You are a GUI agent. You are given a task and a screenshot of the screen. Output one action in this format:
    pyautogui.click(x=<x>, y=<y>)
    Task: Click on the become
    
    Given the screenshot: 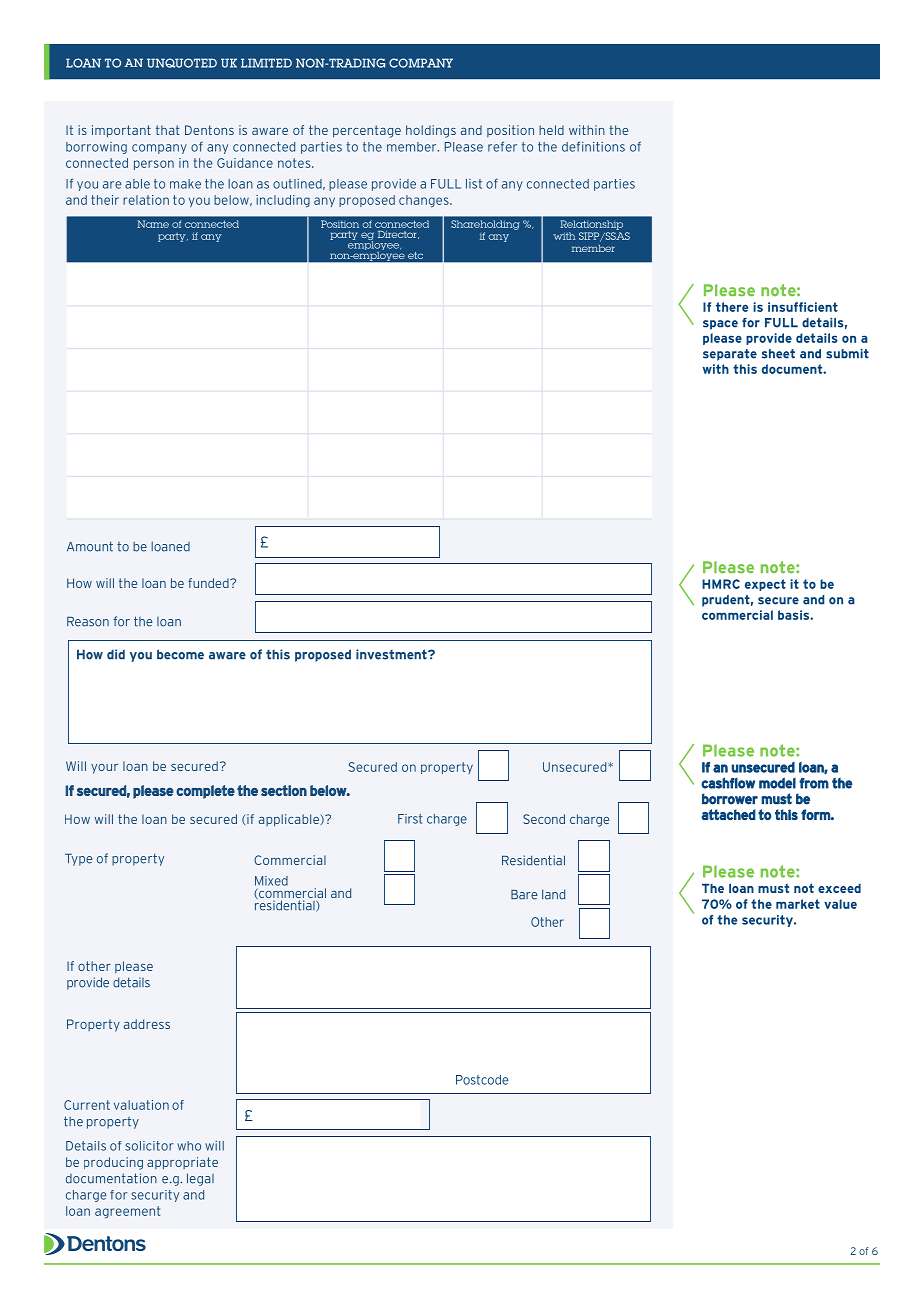 What is the action you would take?
    pyautogui.click(x=180, y=654)
